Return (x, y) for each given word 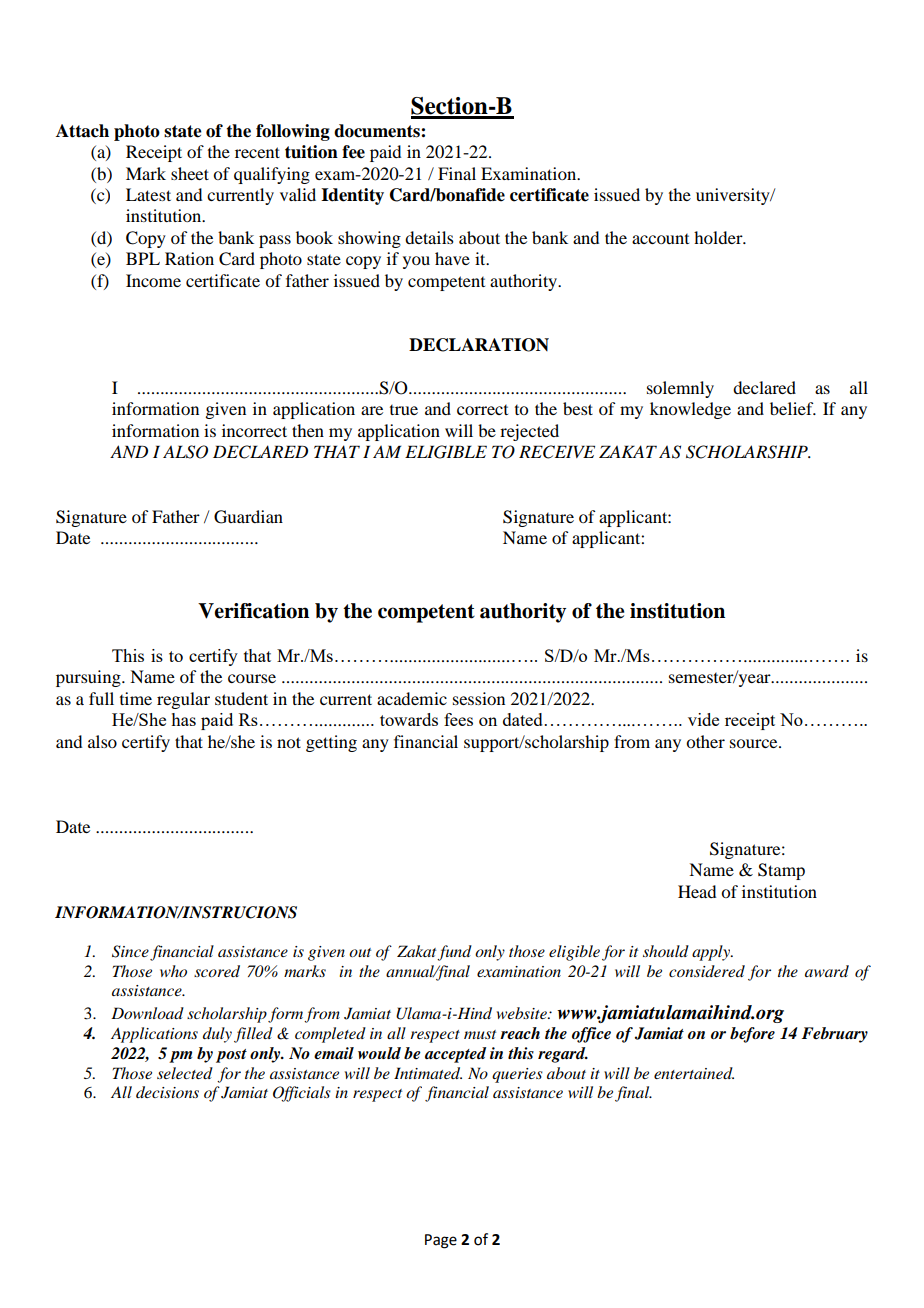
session (479, 698)
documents (378, 131)
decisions (167, 1092)
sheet (190, 173)
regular (183, 700)
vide (703, 719)
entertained (694, 1073)
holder (719, 237)
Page (441, 1241)
